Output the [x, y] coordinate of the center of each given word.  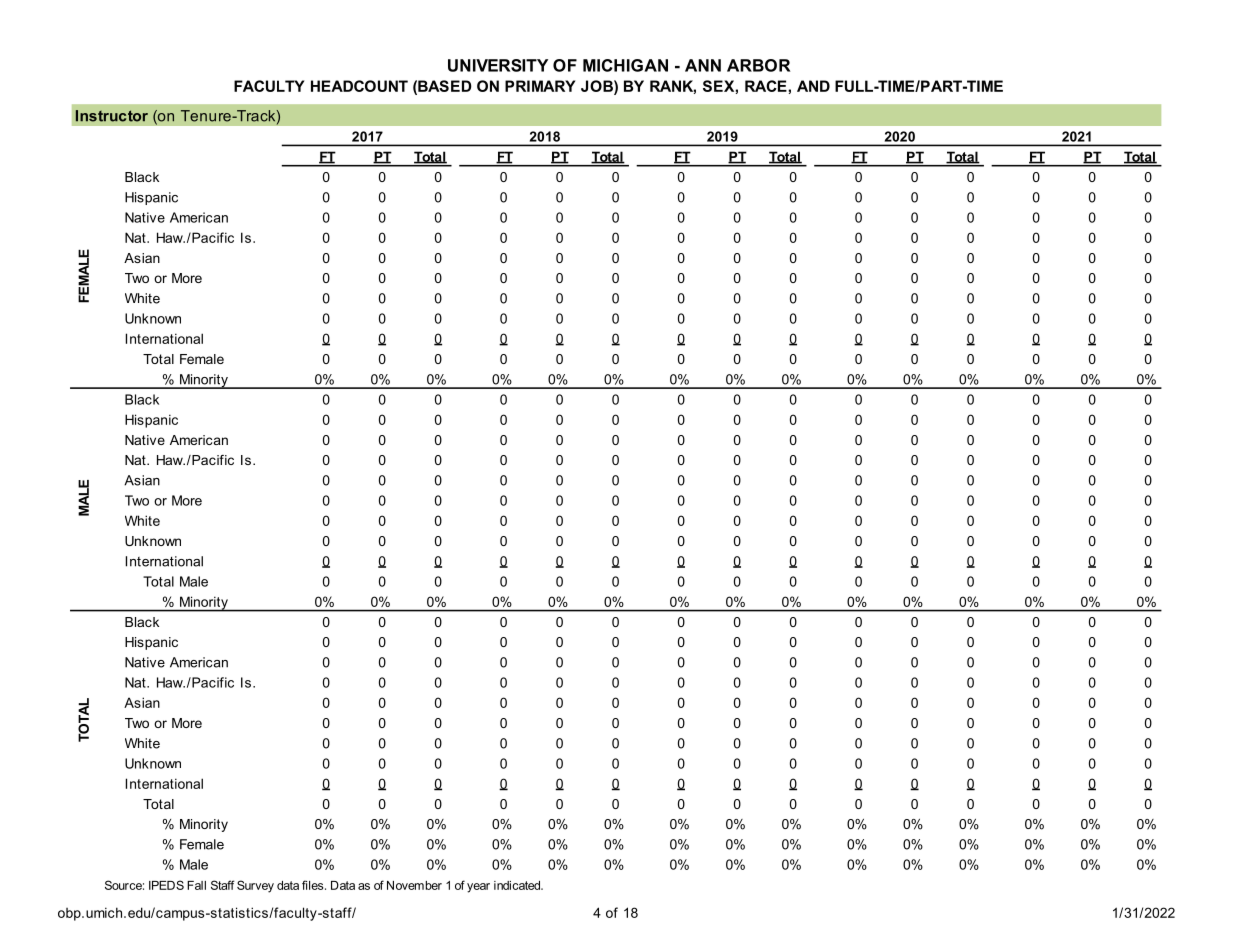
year [478, 888]
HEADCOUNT [359, 86]
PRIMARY [540, 86]
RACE [766, 86]
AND [813, 86]
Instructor [112, 116]
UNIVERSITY [498, 65]
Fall [196, 885]
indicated [518, 885]
